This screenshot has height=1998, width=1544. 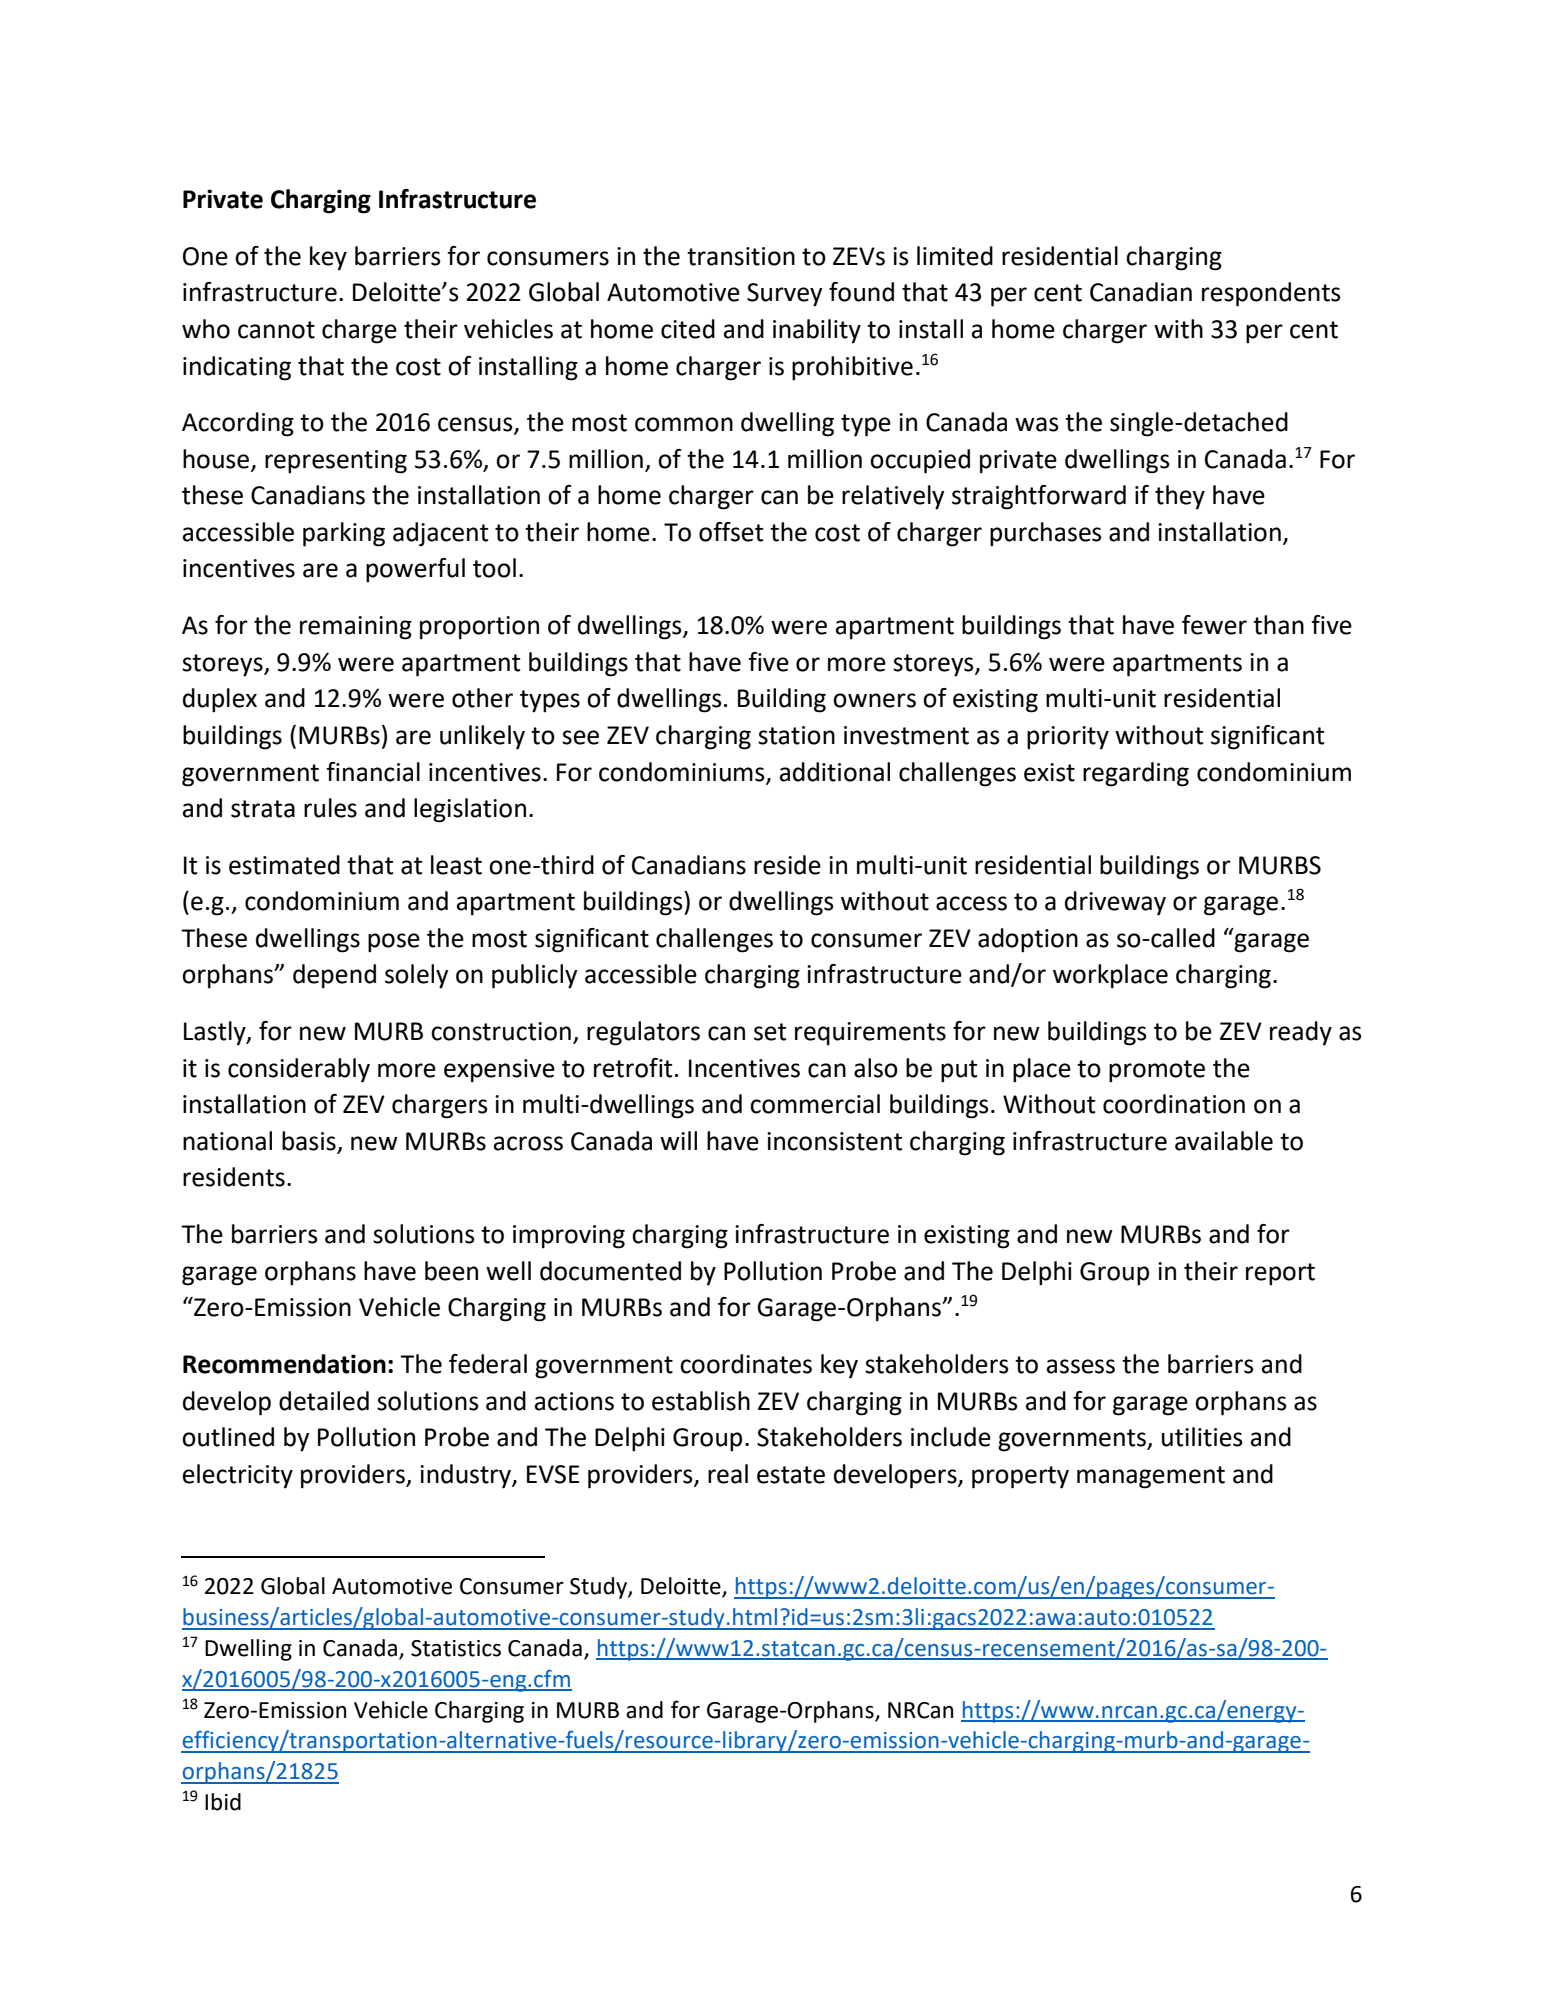 What do you see at coordinates (643, 1033) in the screenshot?
I see `regulators` at bounding box center [643, 1033].
